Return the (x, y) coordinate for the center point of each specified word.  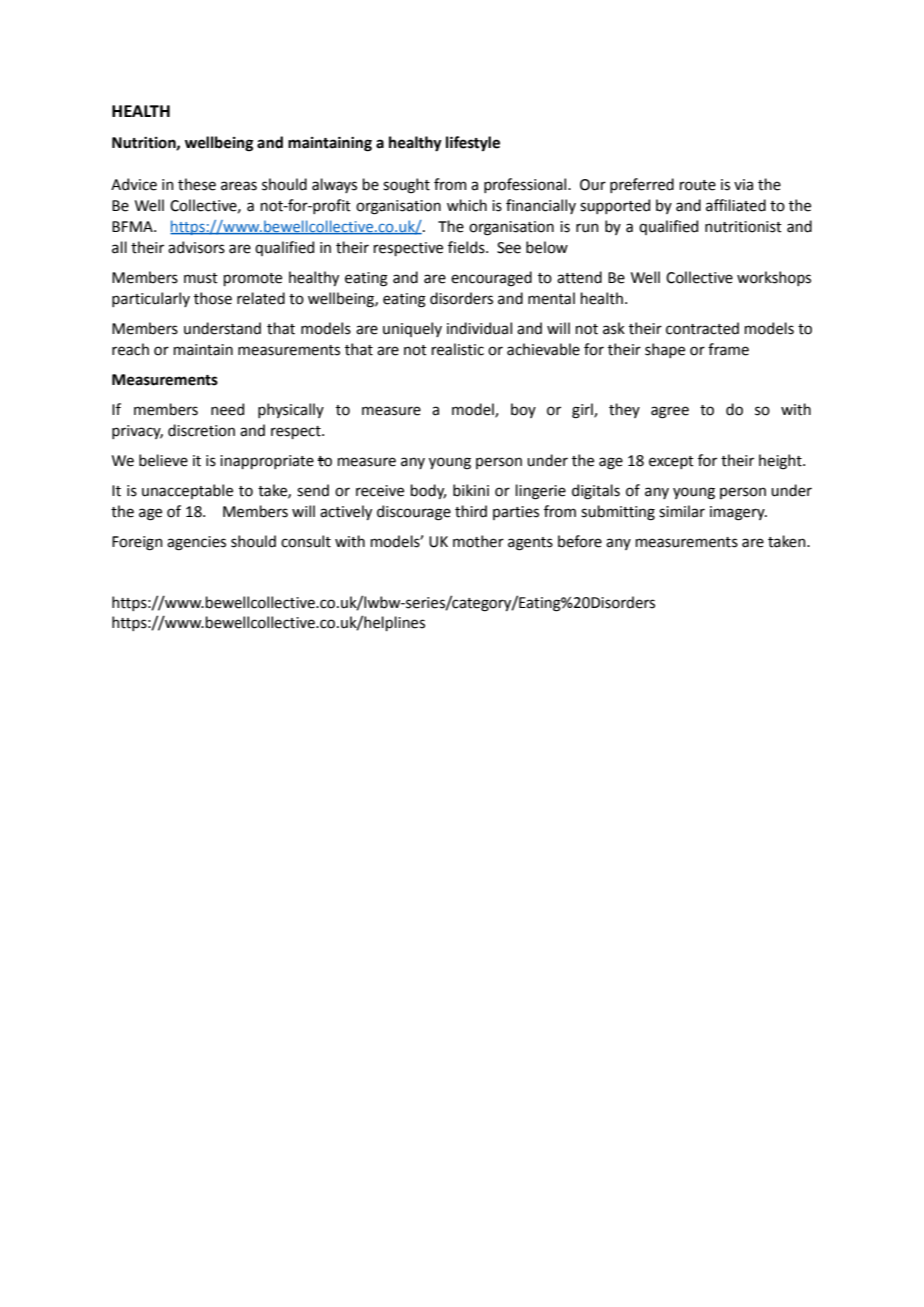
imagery (738, 513)
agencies (196, 543)
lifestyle (473, 144)
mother (478, 541)
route (698, 185)
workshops (774, 278)
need (227, 409)
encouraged (491, 279)
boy (523, 410)
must (201, 278)
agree (670, 412)
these (197, 184)
